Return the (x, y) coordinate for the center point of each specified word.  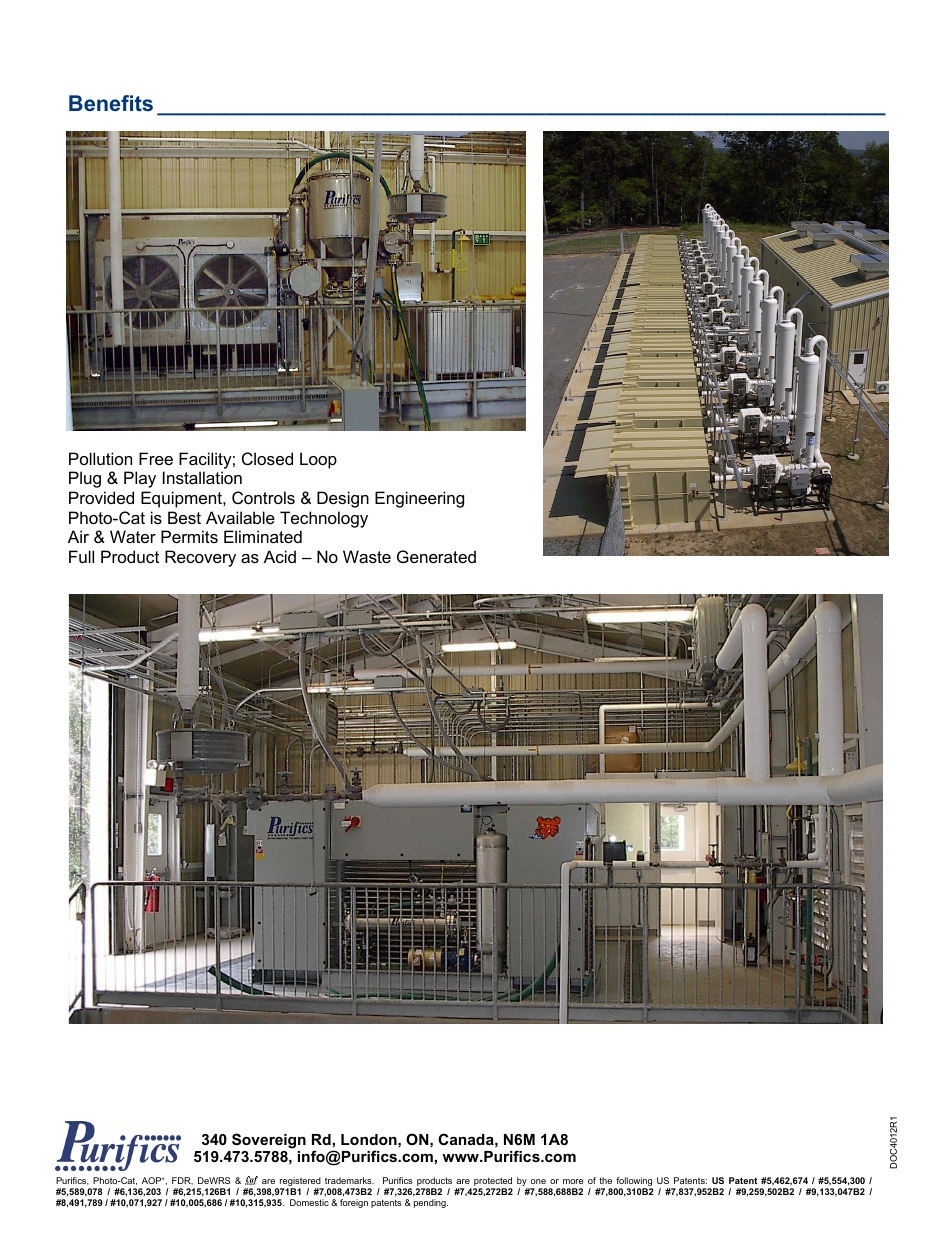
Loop (318, 460)
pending (431, 1203)
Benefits (111, 103)
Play (140, 479)
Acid (280, 556)
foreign (354, 1203)
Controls (263, 497)
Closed (267, 458)
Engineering (419, 499)
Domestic (309, 1202)
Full (81, 556)
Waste (367, 556)
